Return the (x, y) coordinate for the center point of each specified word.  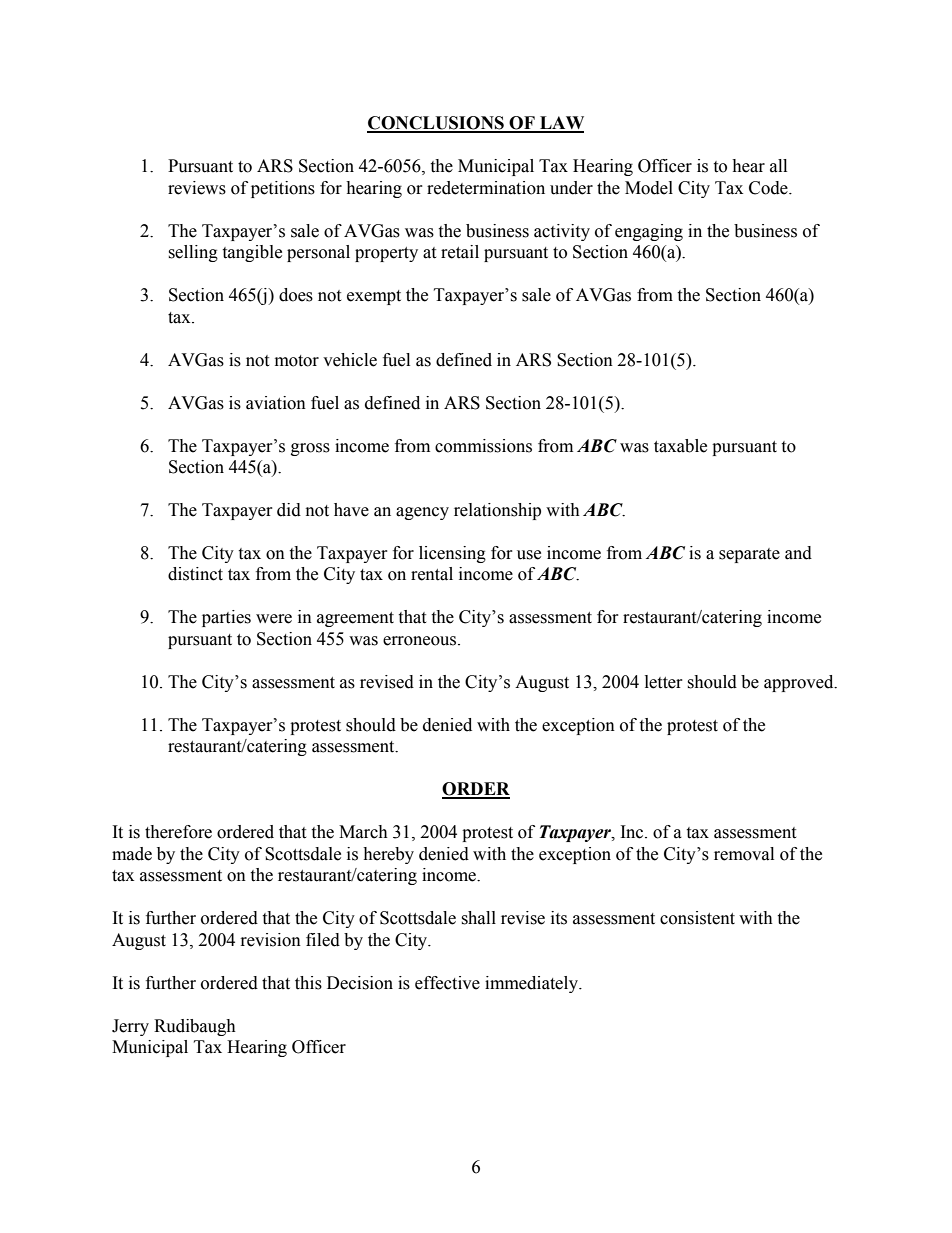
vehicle (350, 360)
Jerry (130, 1027)
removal (744, 854)
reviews (197, 188)
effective (447, 983)
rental (432, 574)
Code (769, 188)
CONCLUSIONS (436, 124)
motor (297, 361)
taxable (680, 446)
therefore (178, 832)
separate (749, 555)
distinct (195, 574)
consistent (697, 918)
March (363, 832)
